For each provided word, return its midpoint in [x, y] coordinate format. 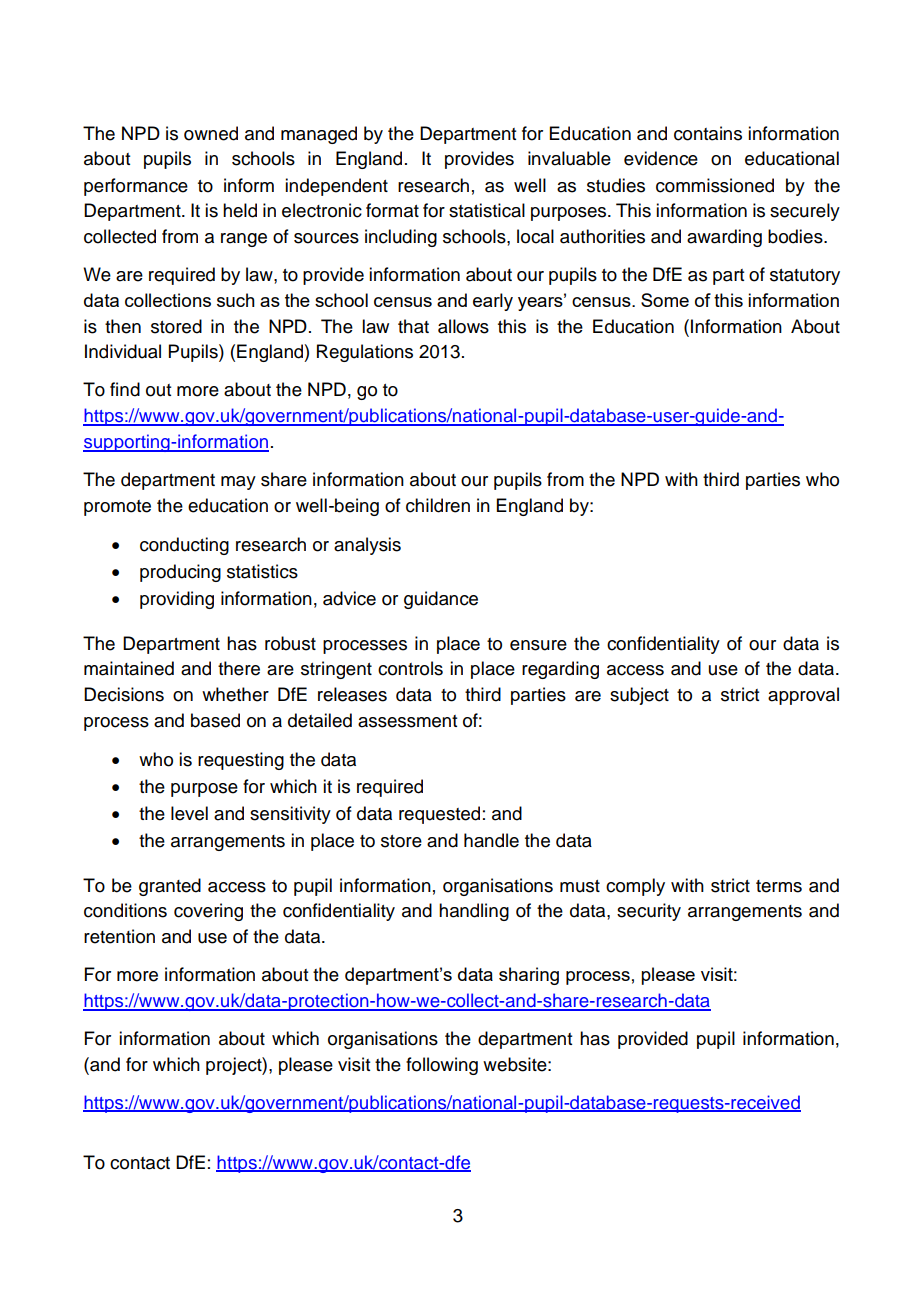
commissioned [715, 185]
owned [211, 133]
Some [665, 300]
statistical [487, 210]
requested [439, 815]
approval [803, 696]
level [189, 813]
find [125, 389]
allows [463, 326]
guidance [441, 600]
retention [119, 936]
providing [177, 600]
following [442, 1066]
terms [779, 886]
